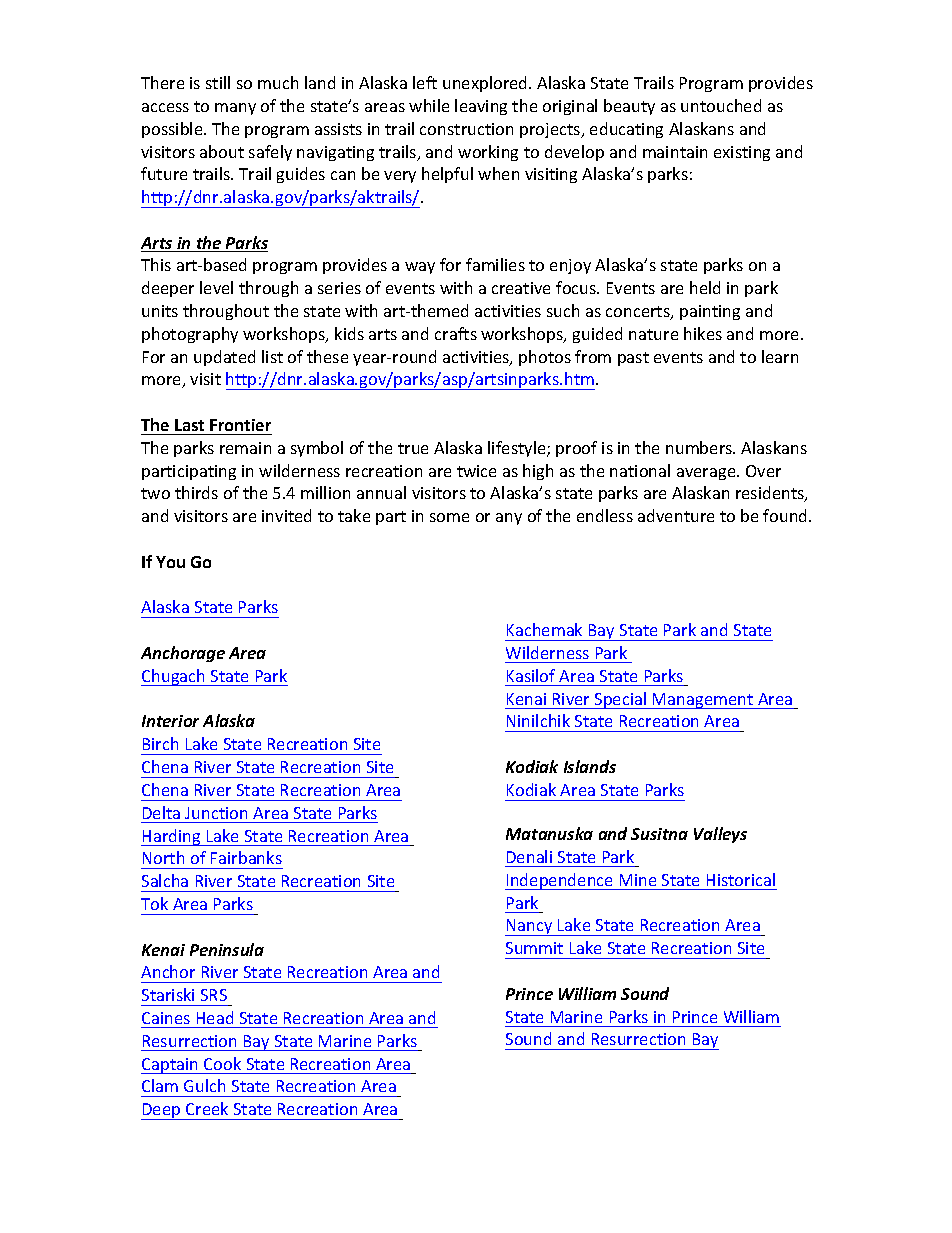 The width and height of the document is (952, 1233). I want to click on Cook, so click(222, 1063).
